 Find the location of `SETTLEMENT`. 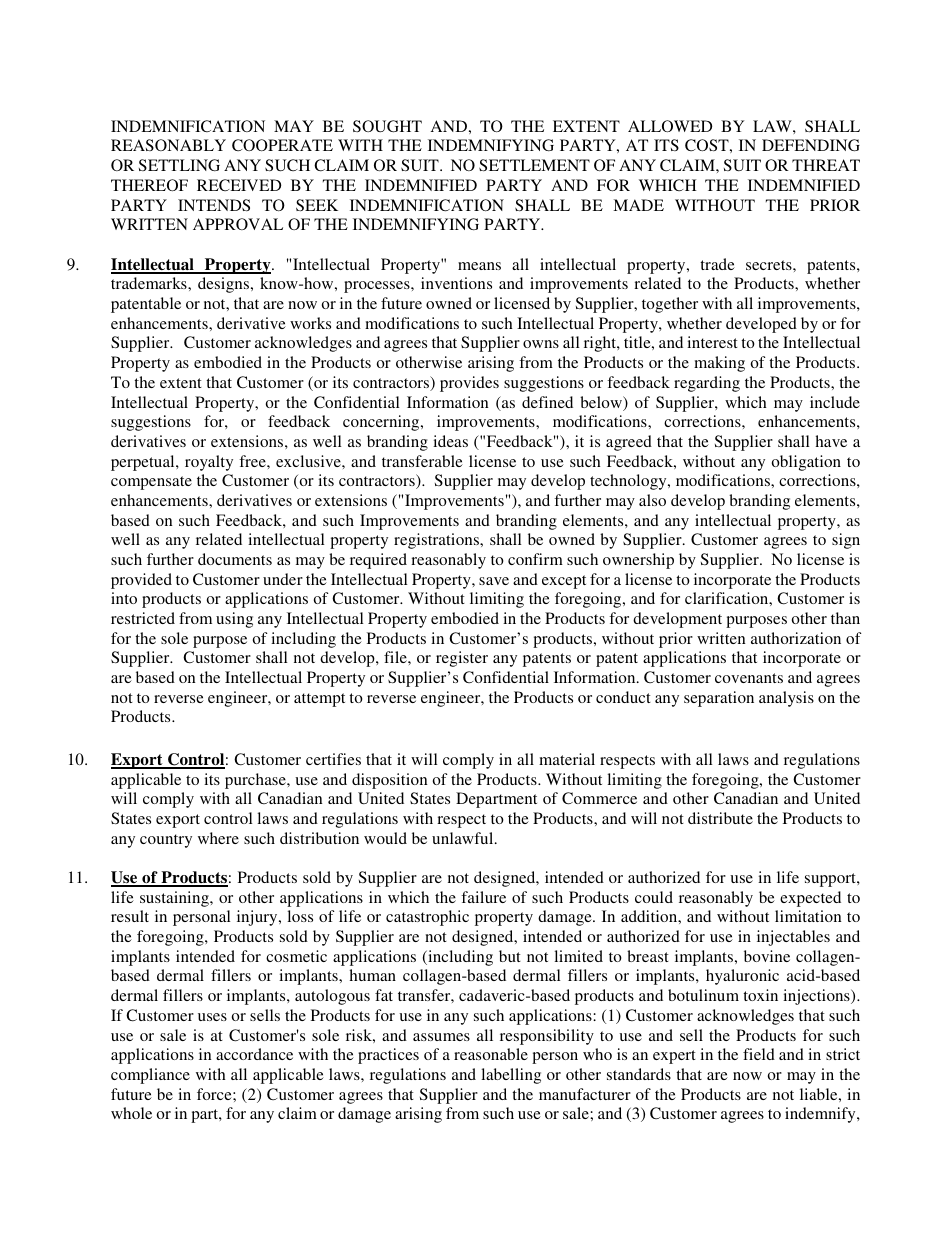

SETTLEMENT is located at coordinates (534, 165).
